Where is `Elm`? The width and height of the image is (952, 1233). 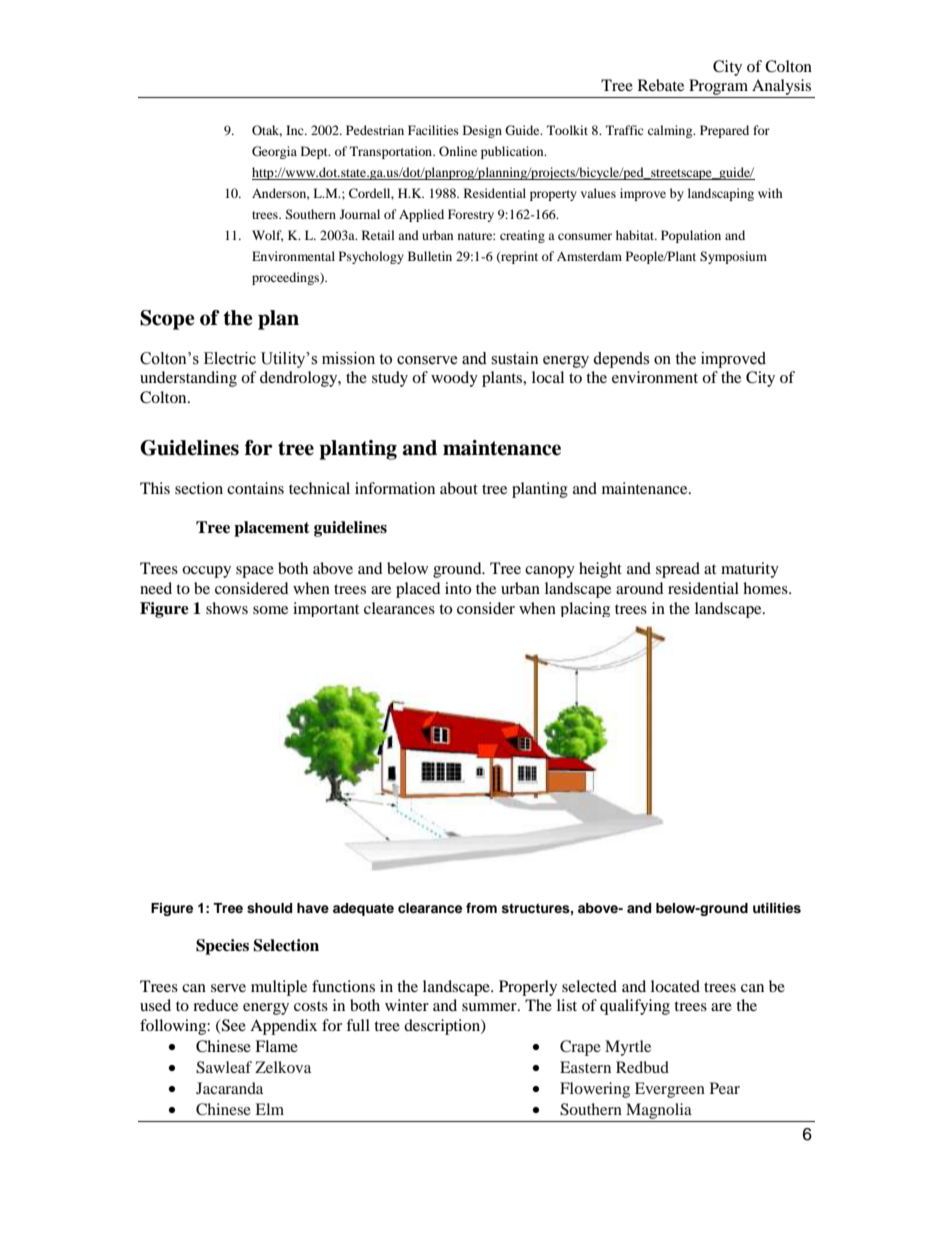
Elm is located at coordinates (269, 1109).
